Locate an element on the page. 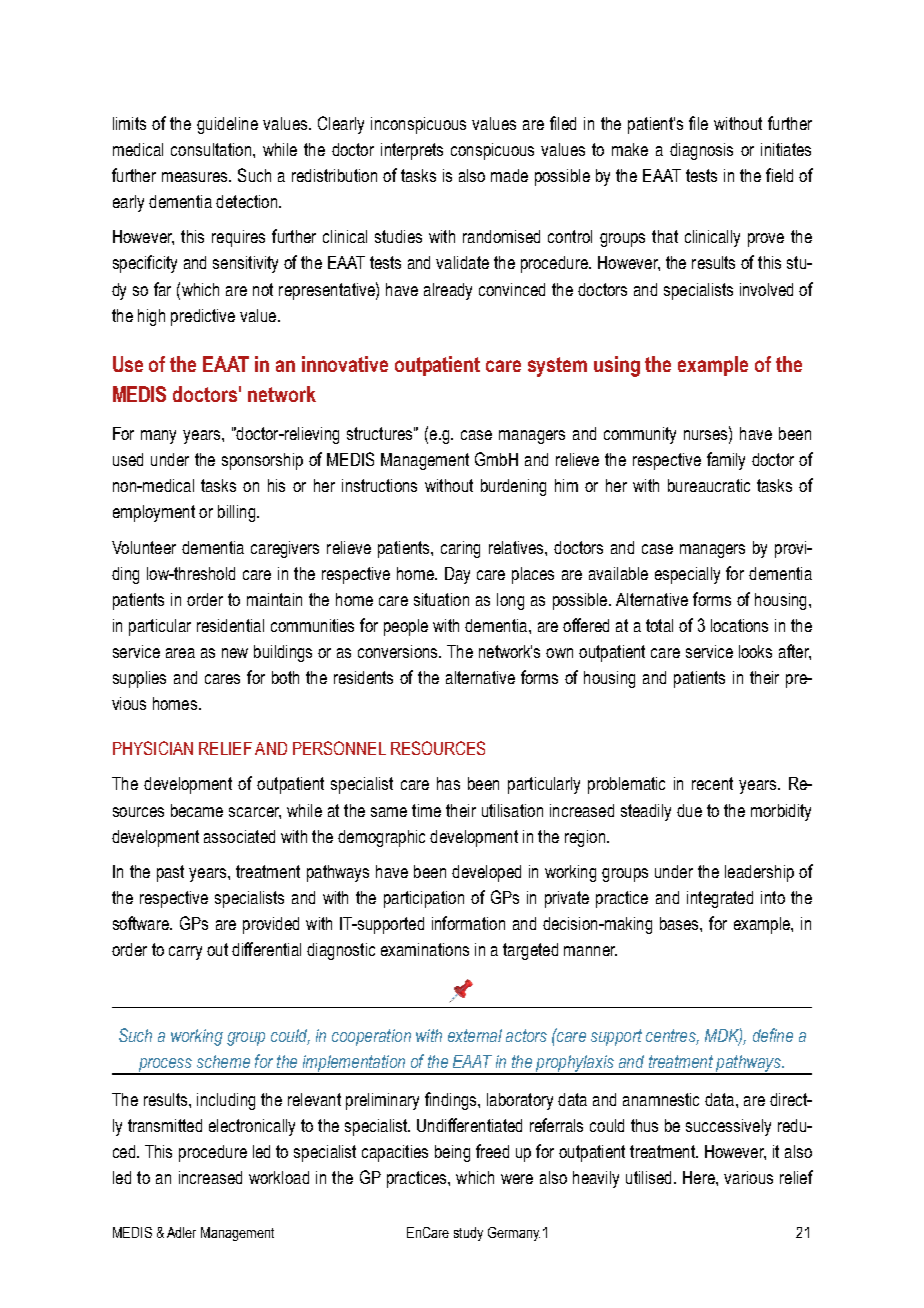  diagnosis is located at coordinates (701, 151).
